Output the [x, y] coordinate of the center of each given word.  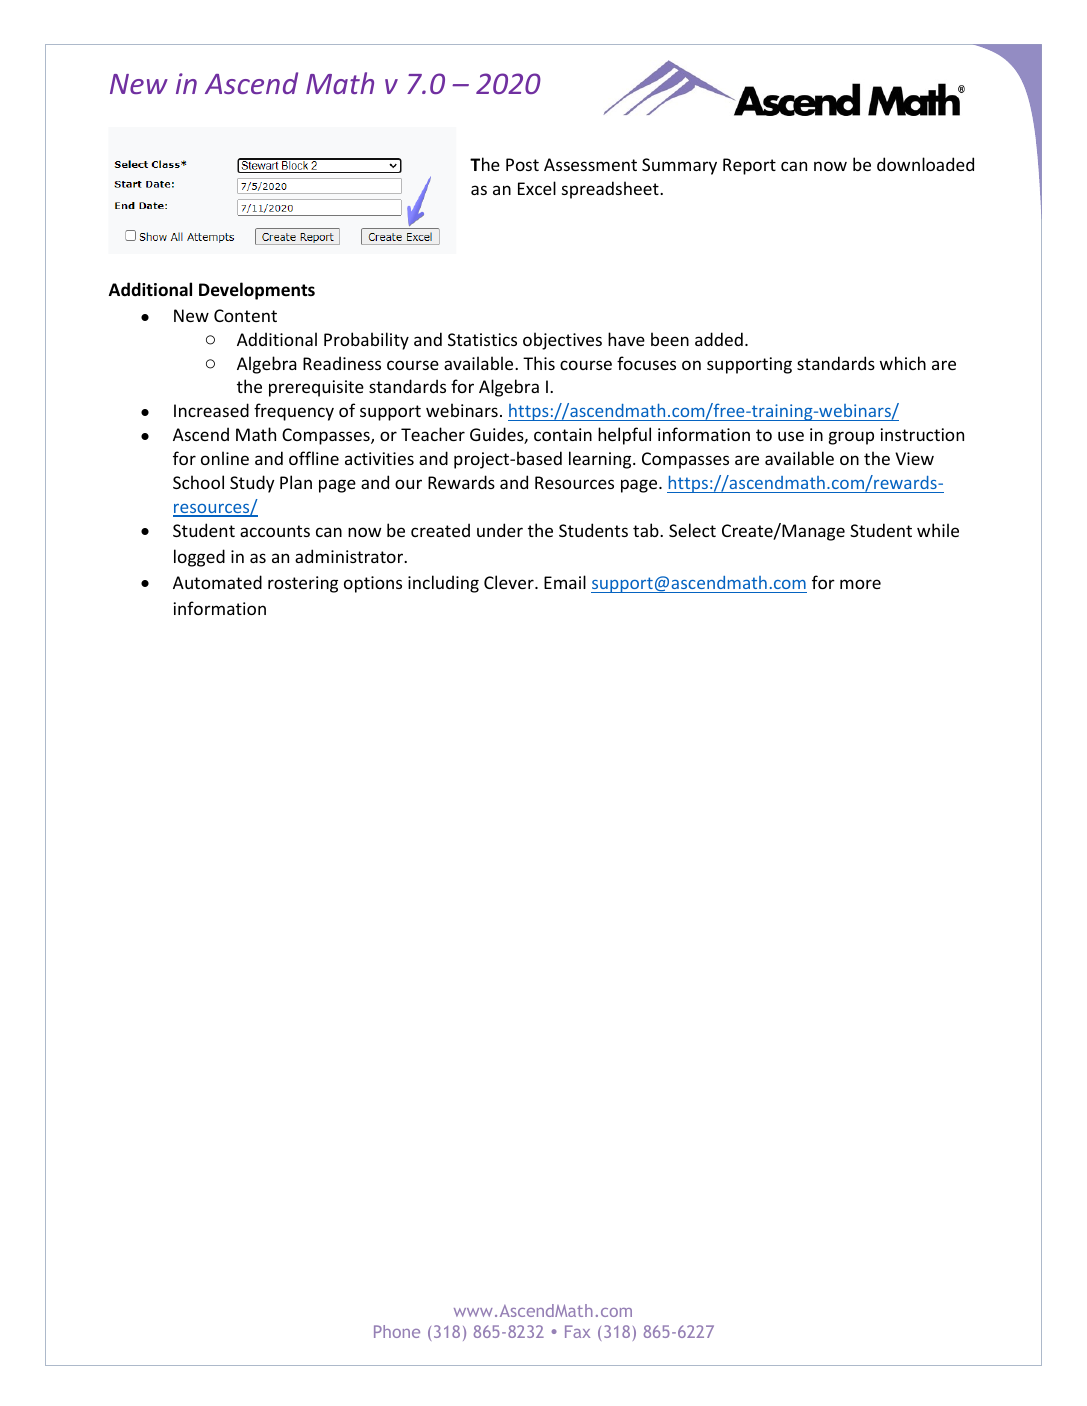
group [851, 438]
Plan [296, 482]
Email [565, 582]
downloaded [925, 164]
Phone [397, 1331]
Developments [257, 291]
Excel [537, 188]
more [860, 584]
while [938, 530]
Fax [577, 1331]
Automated [217, 582]
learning [601, 460]
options [373, 584]
